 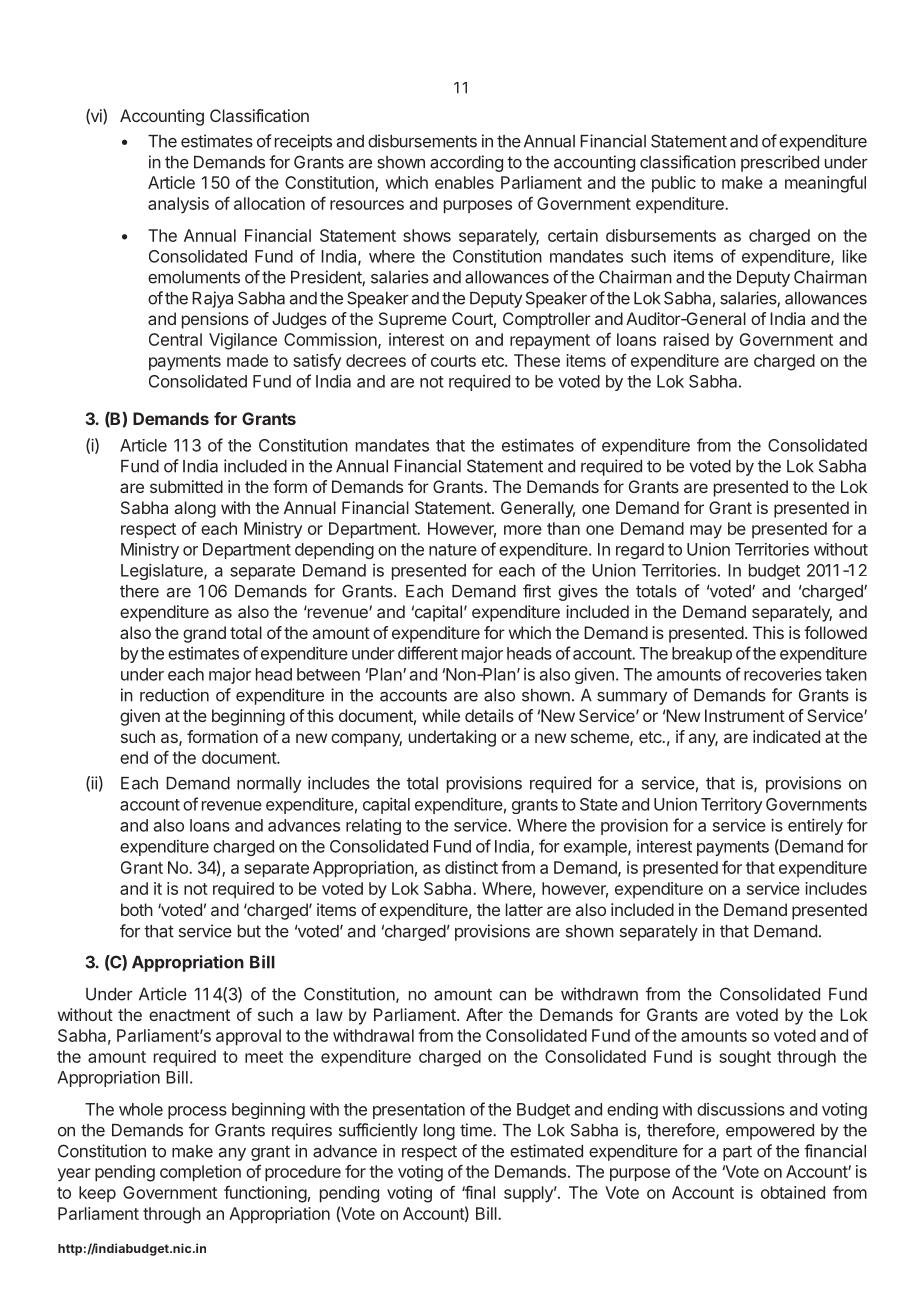 I want to click on These, so click(x=537, y=360).
